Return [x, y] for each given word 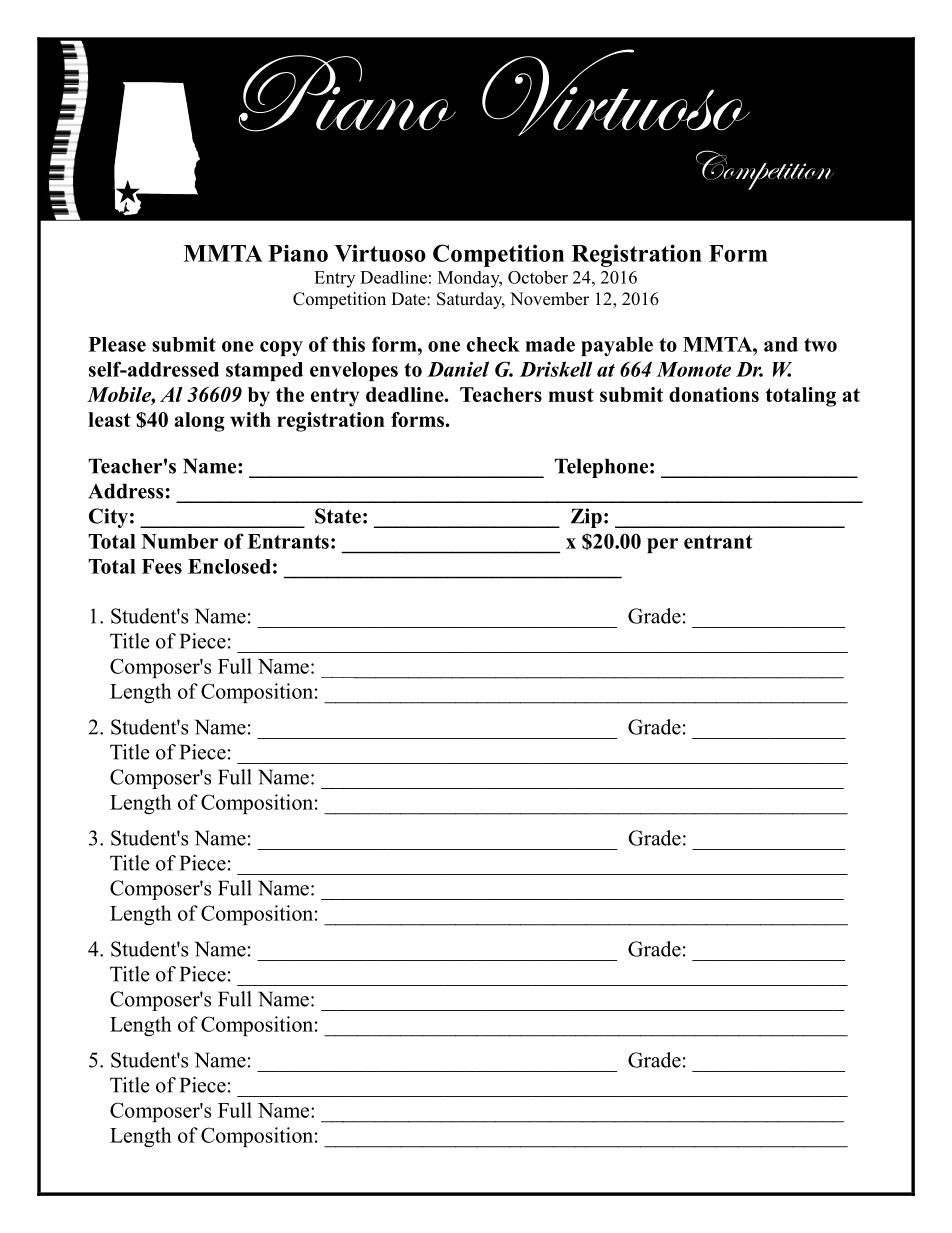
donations [714, 394]
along [200, 422]
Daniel [458, 369]
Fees [162, 566]
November [549, 299]
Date [409, 299]
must [571, 395]
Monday [470, 279]
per [662, 545]
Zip [586, 518]
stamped [264, 371]
